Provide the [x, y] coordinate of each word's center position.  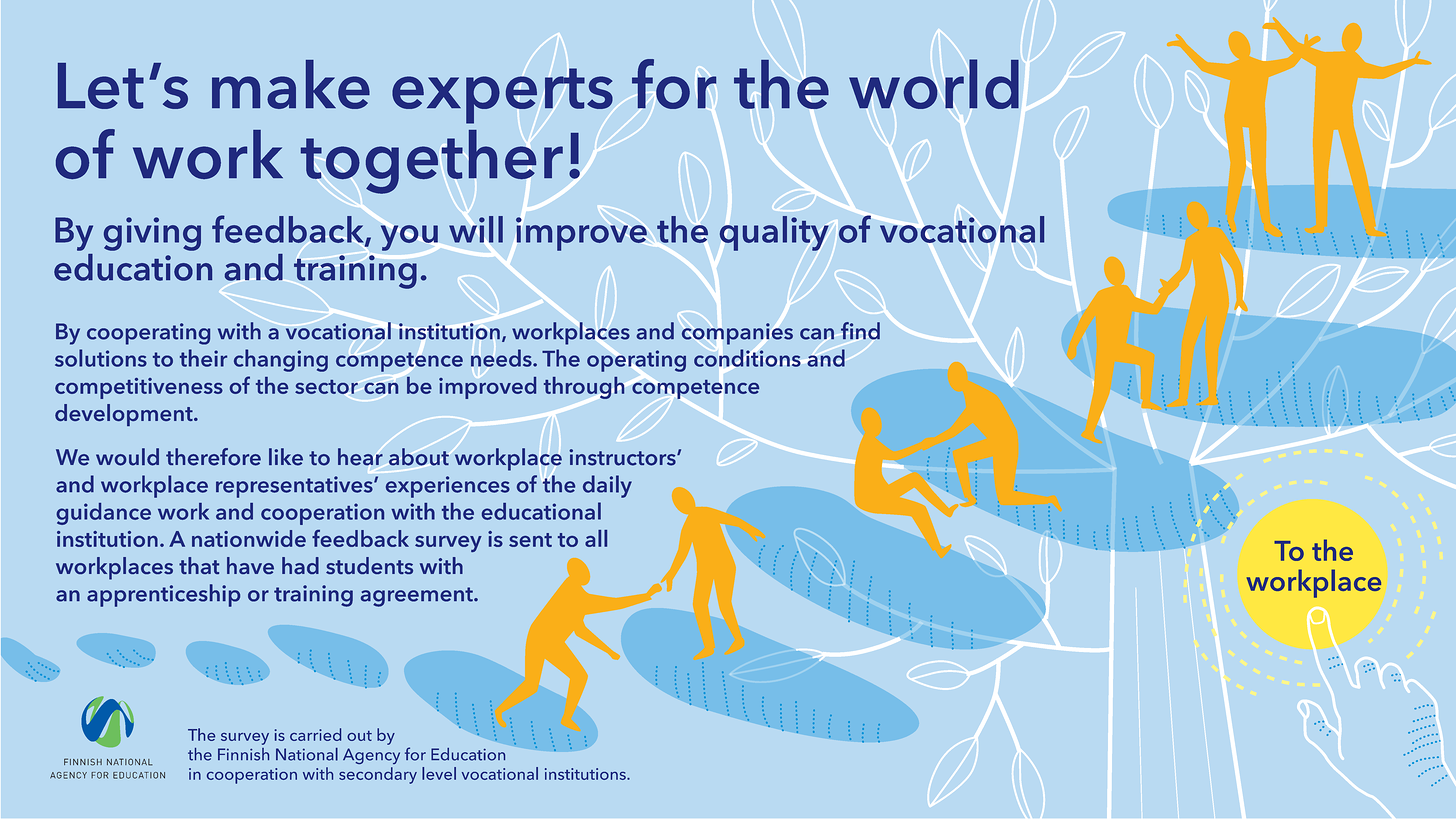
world [934, 84]
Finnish [243, 754]
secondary [378, 775]
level [439, 773]
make [291, 84]
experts [502, 96]
